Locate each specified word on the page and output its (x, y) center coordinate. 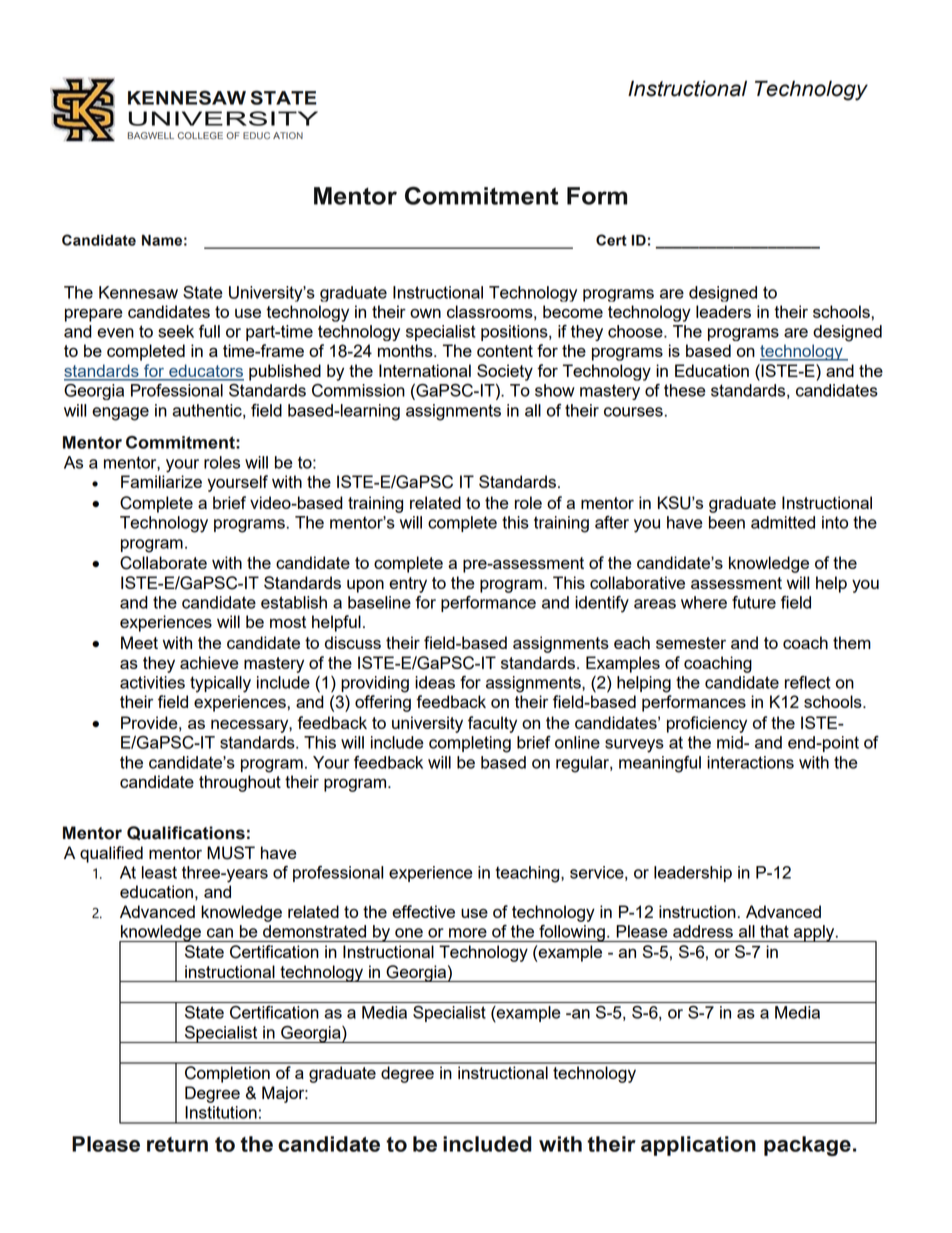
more (468, 933)
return (177, 1144)
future (754, 602)
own (425, 313)
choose (636, 331)
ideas (435, 682)
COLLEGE (200, 135)
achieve (209, 662)
